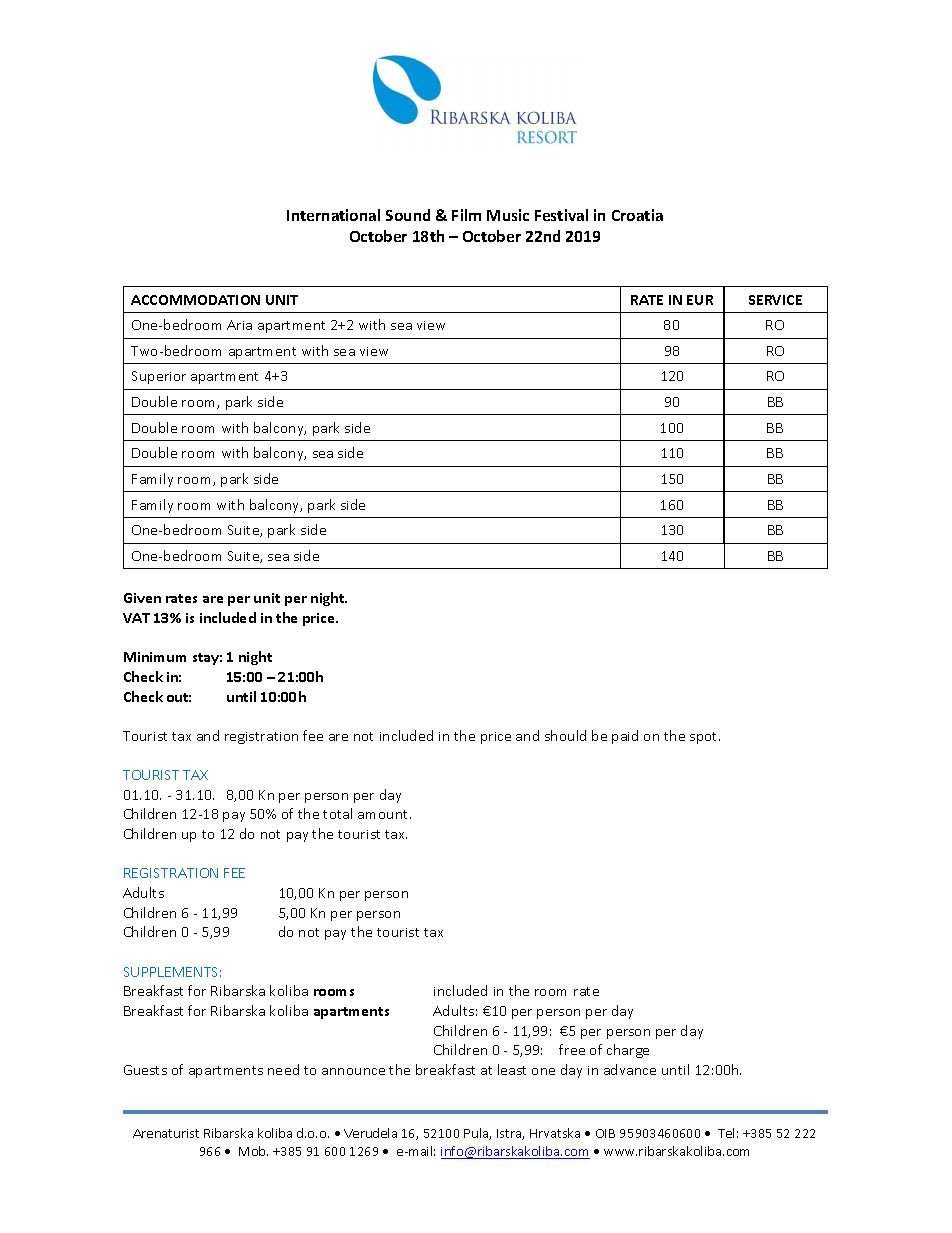 This page has width=952, height=1233. I want to click on paid, so click(625, 737).
